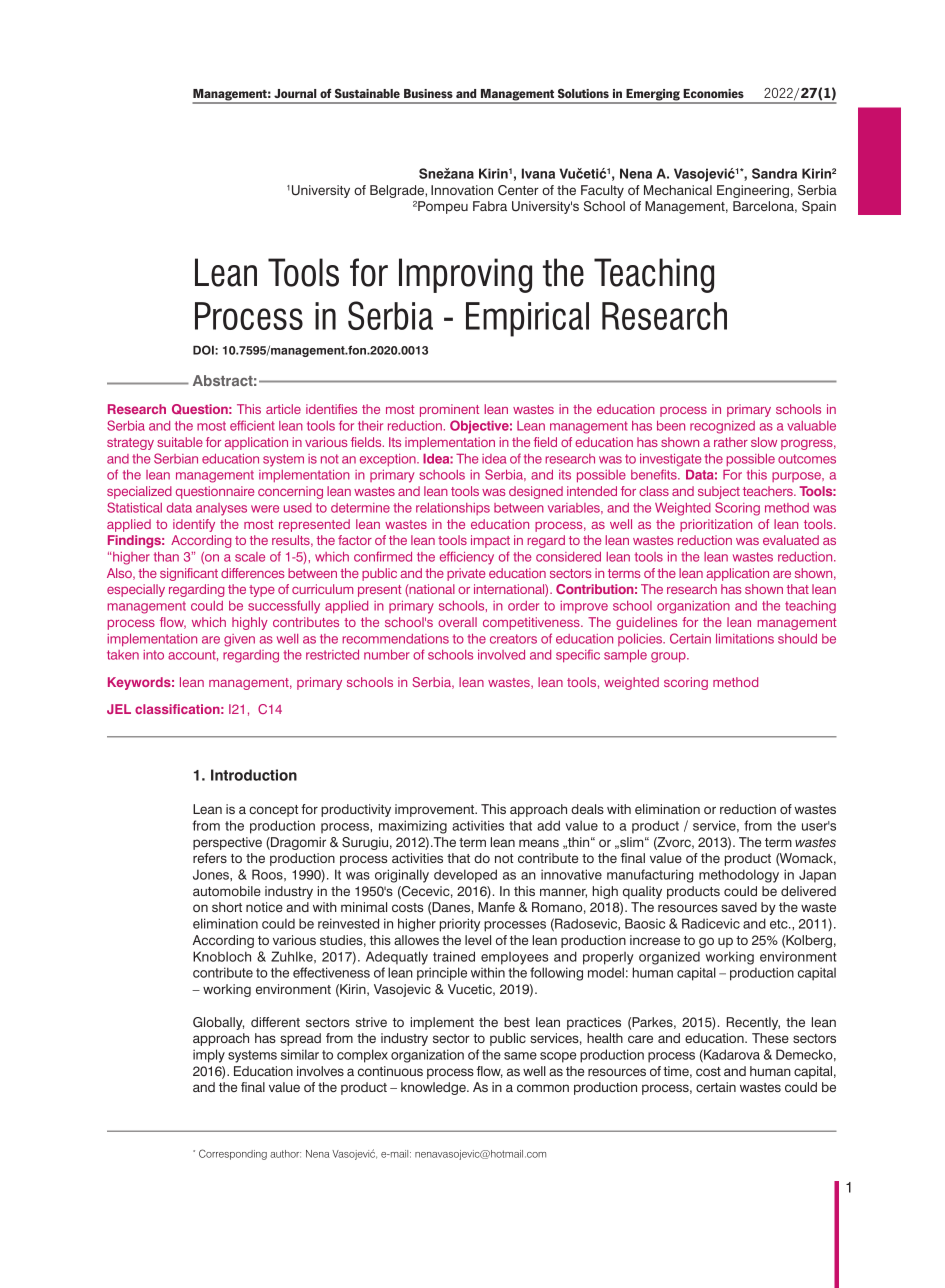 The height and width of the screenshot is (1288, 945). What do you see at coordinates (295, 93) in the screenshot?
I see `Journal` at bounding box center [295, 93].
